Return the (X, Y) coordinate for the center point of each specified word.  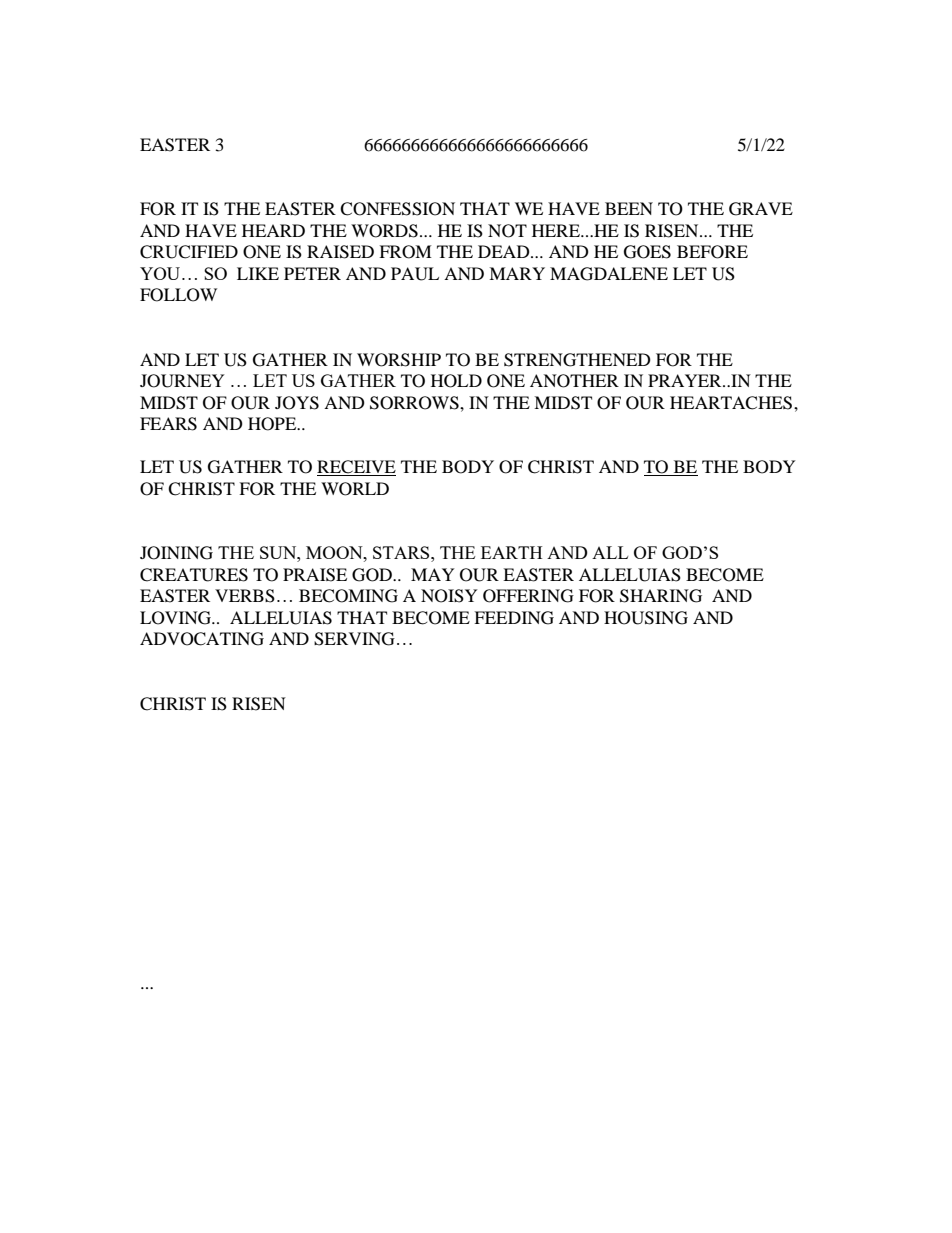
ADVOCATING (202, 639)
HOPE (273, 424)
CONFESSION (397, 209)
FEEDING (514, 618)
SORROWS (415, 403)
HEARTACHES (732, 403)
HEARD (273, 230)
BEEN (629, 208)
